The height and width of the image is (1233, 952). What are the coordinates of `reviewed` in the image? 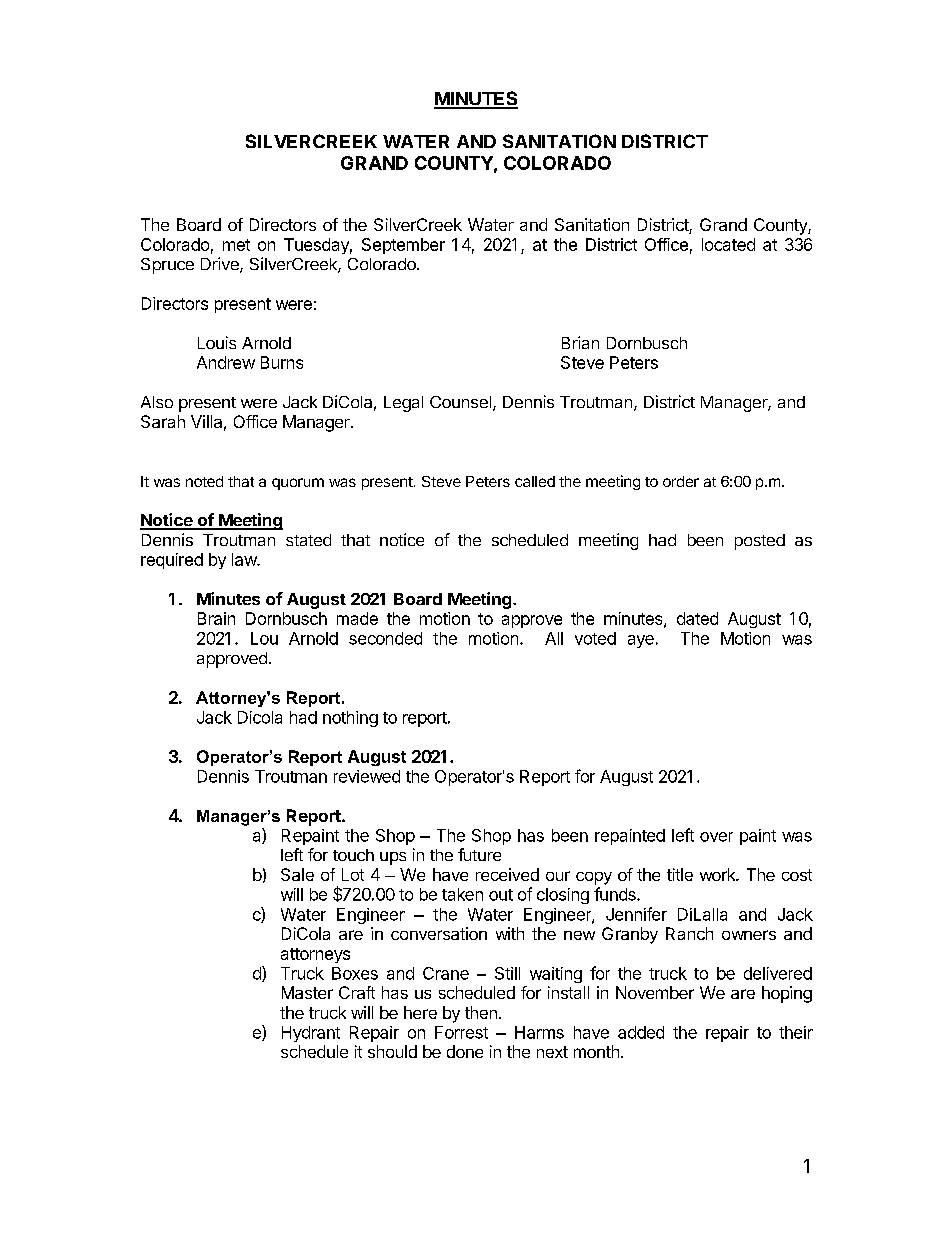 It's located at (367, 776).
